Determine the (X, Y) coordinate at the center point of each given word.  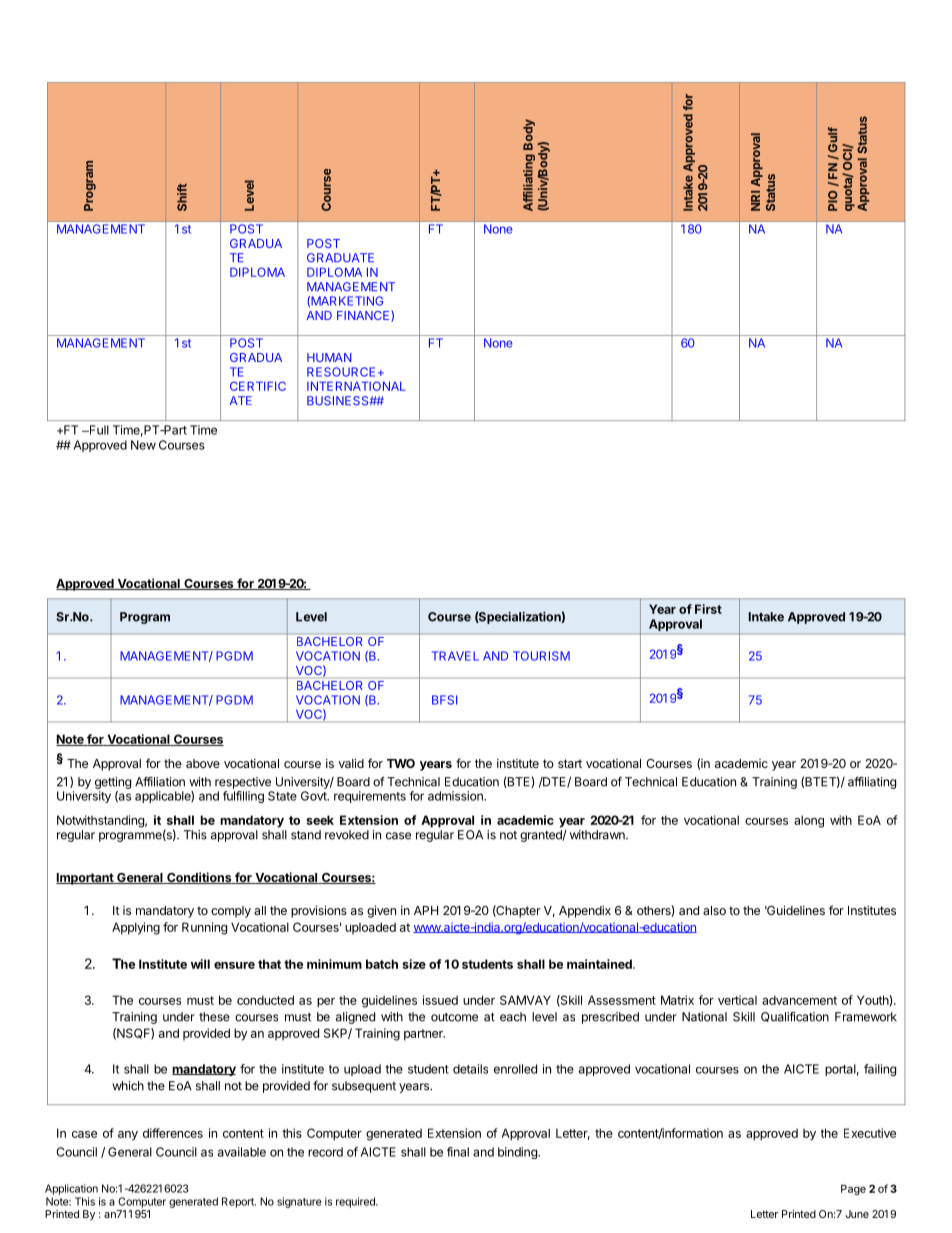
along (809, 821)
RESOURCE (341, 372)
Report (239, 1202)
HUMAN (329, 357)
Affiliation (160, 782)
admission (456, 796)
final (458, 1152)
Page (853, 1190)
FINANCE (364, 316)
